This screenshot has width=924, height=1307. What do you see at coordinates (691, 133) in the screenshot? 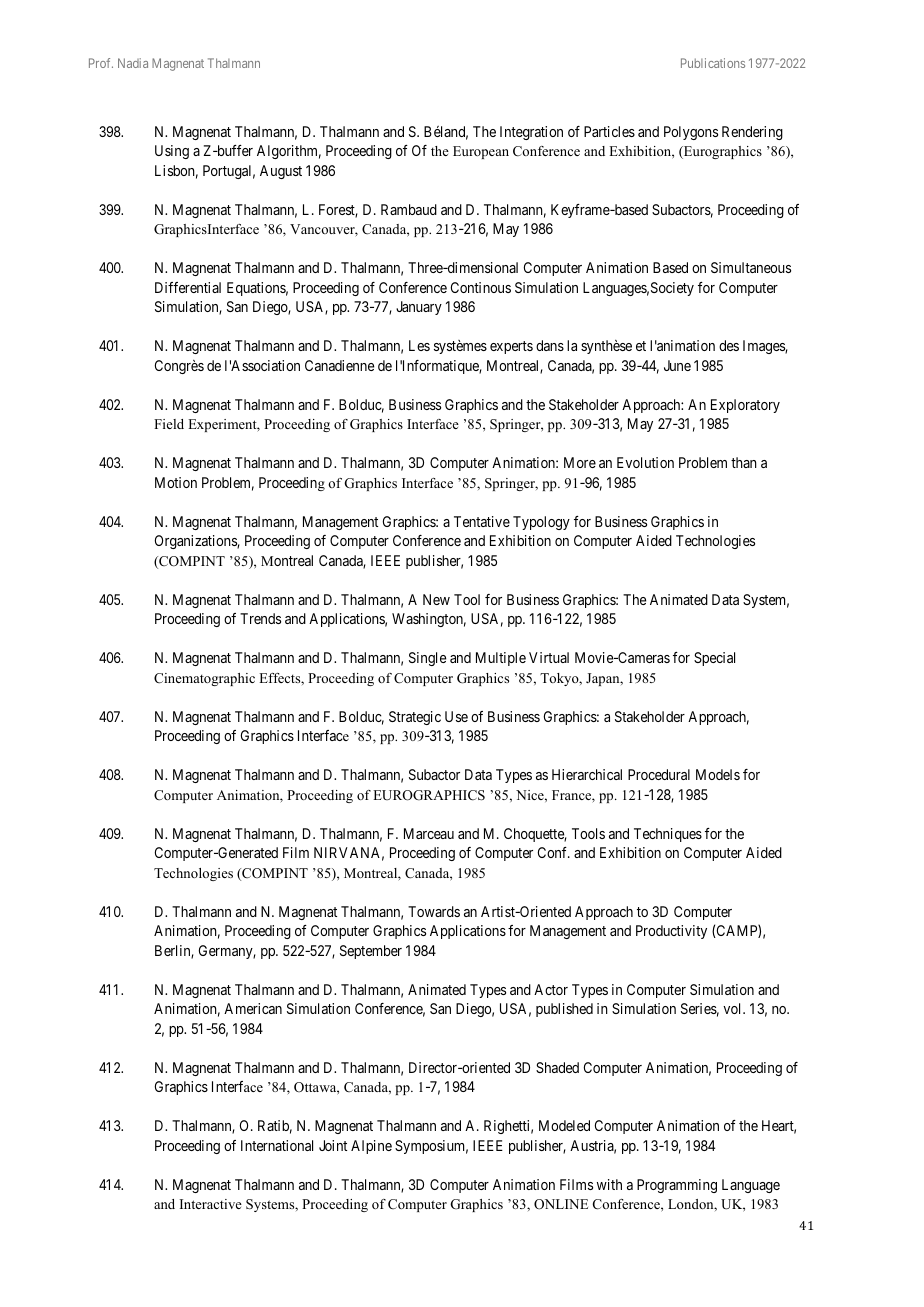
I see `Polygons` at bounding box center [691, 133].
